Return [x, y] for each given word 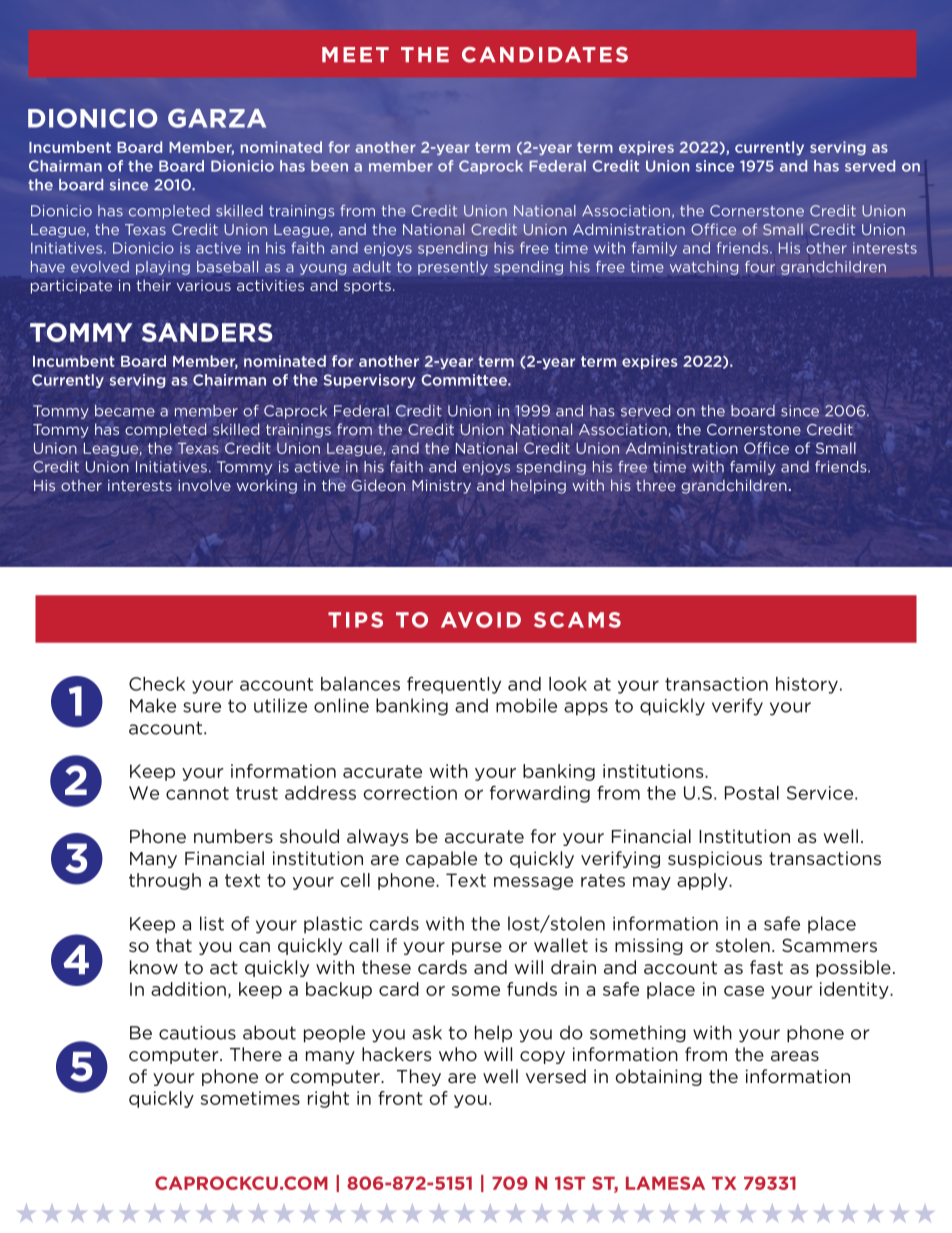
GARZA [217, 118]
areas [795, 1056]
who [458, 1054]
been [329, 166]
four [760, 267]
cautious [197, 1033]
